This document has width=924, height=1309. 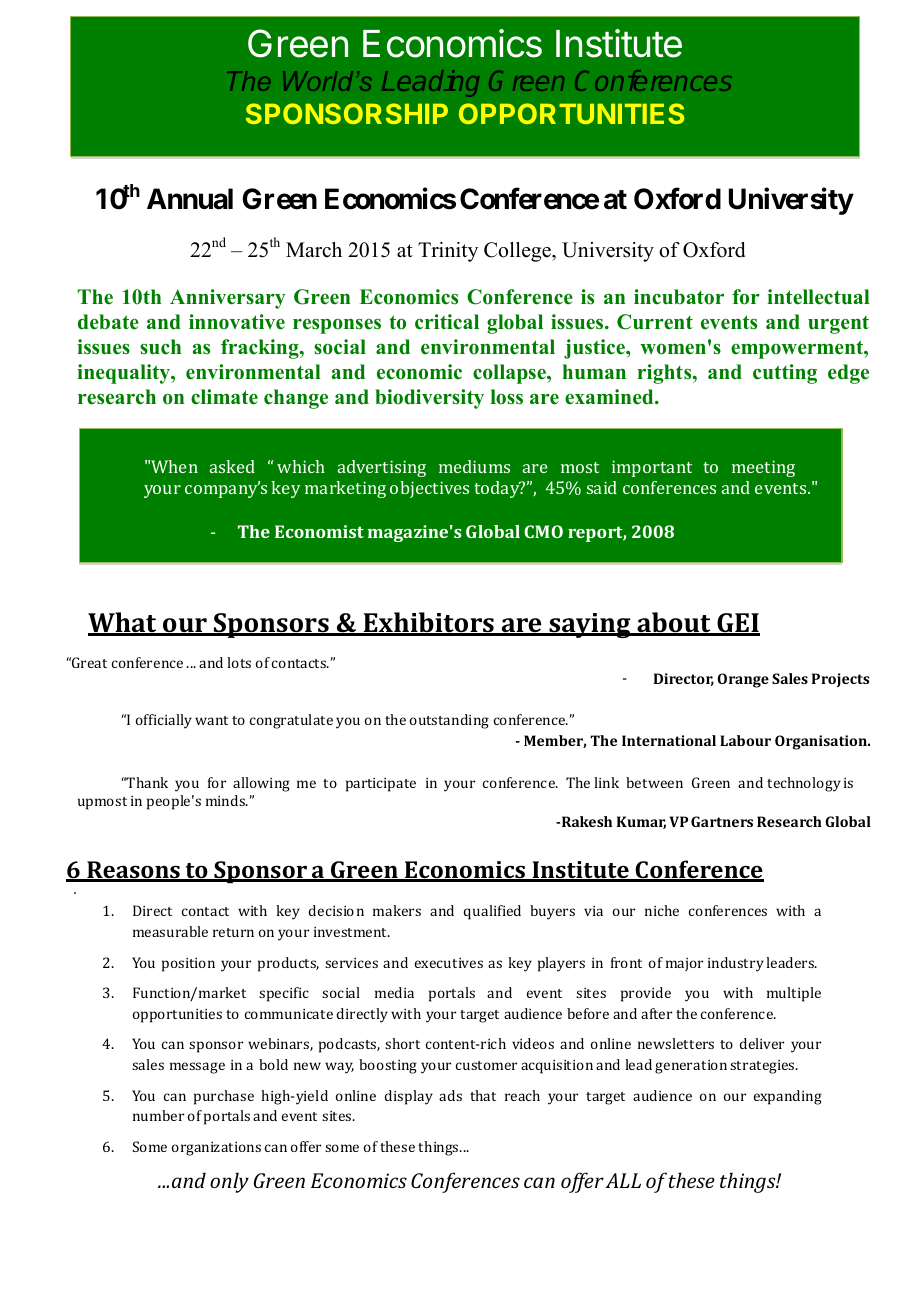 I want to click on Trinity, so click(x=448, y=252).
